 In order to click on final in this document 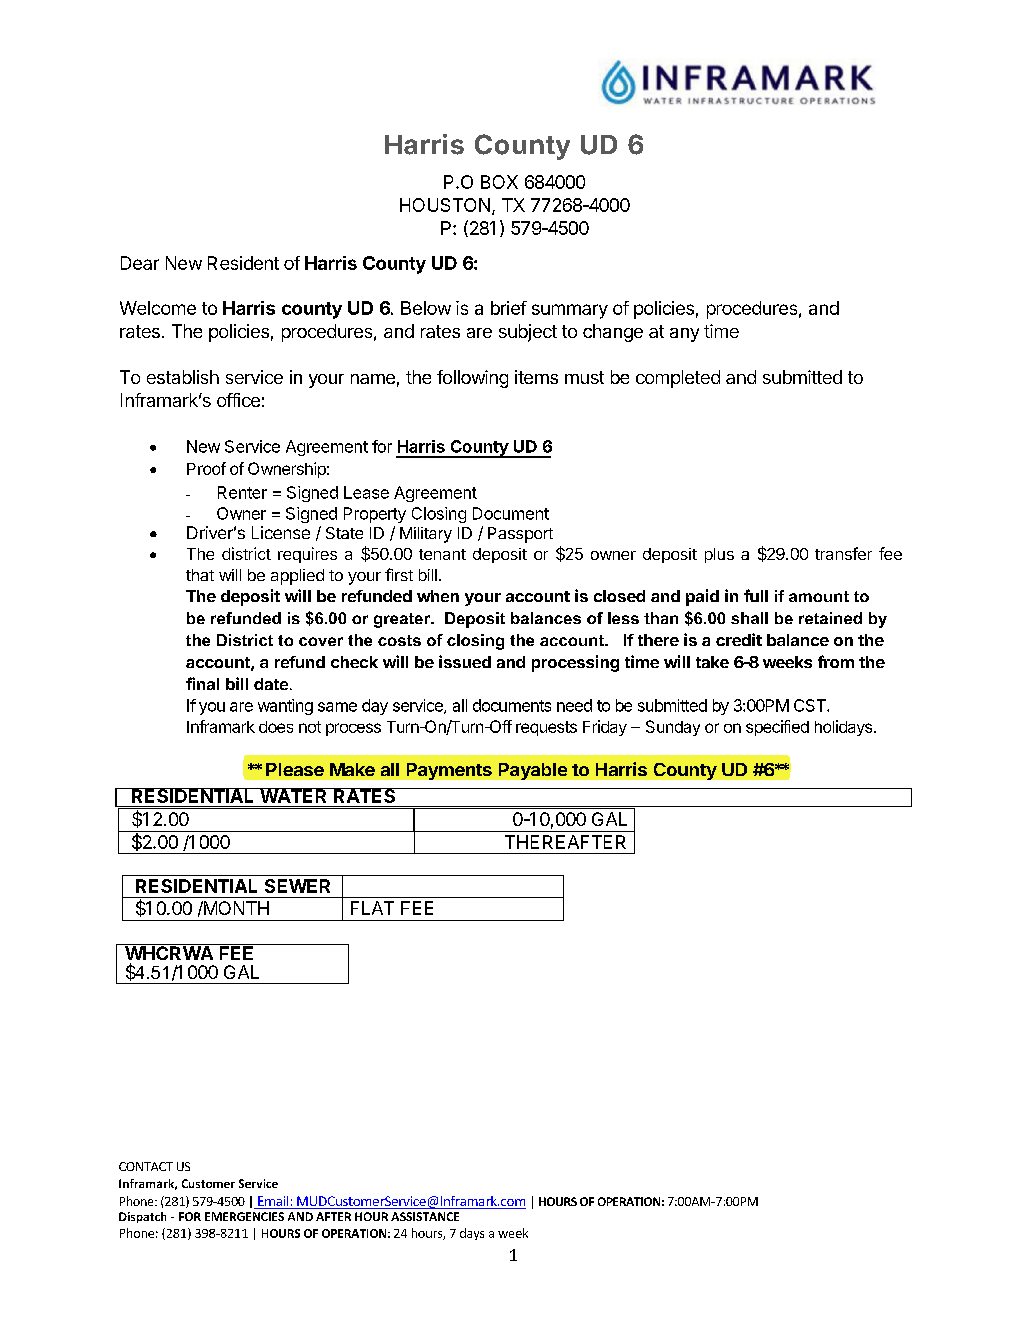, I will do `click(202, 683)`.
